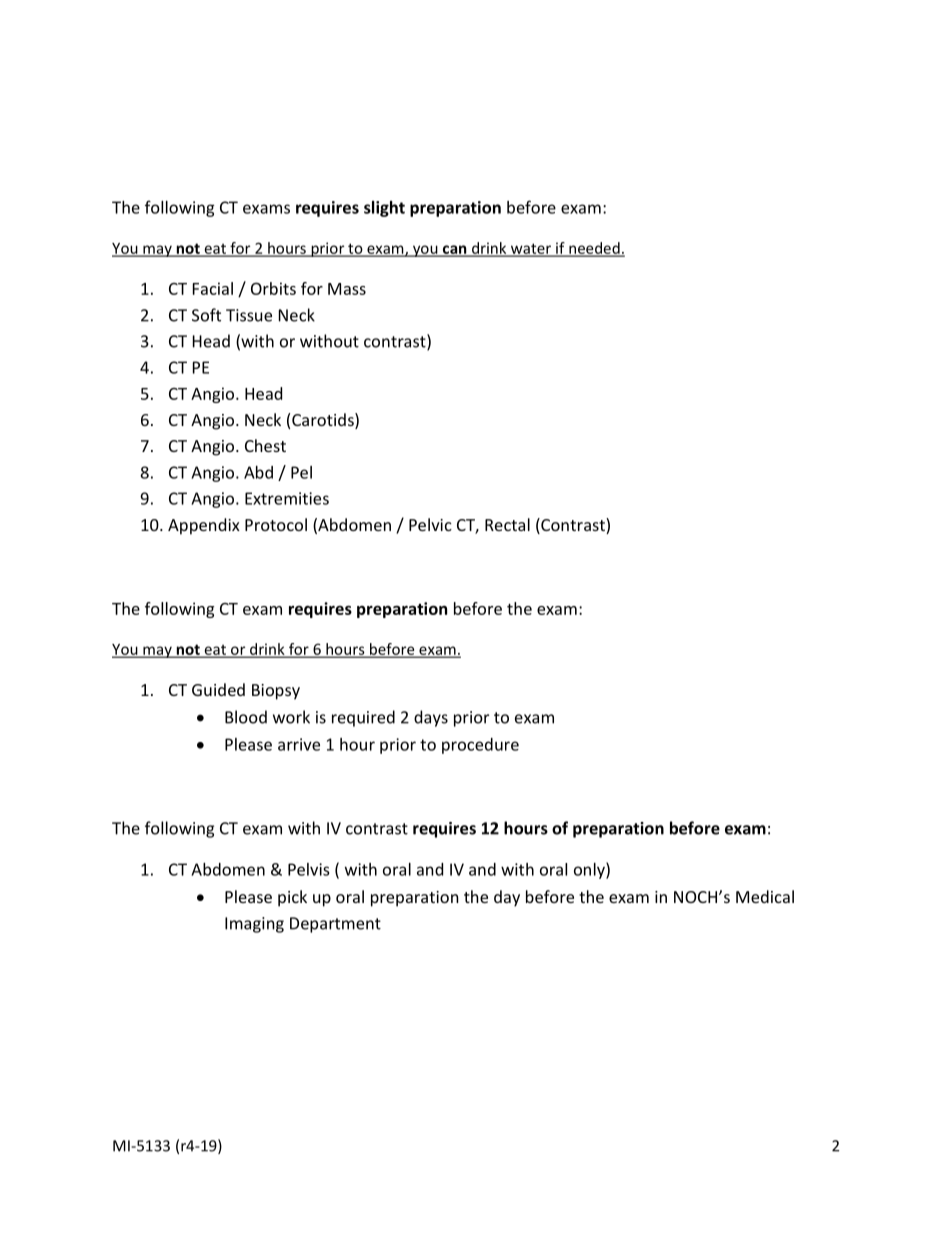 This image has height=1233, width=952. What do you see at coordinates (276, 524) in the image?
I see `Protocol` at bounding box center [276, 524].
